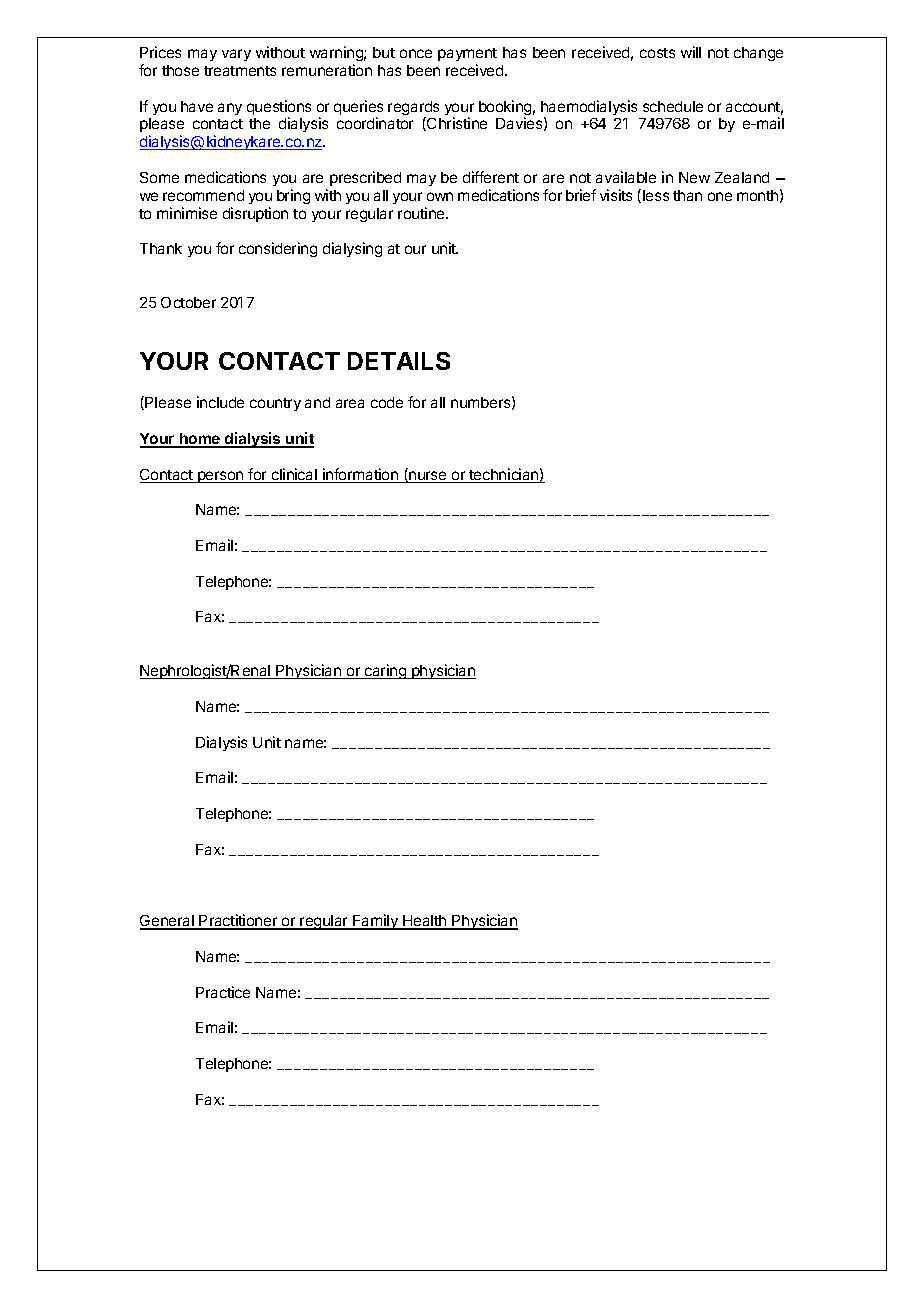 This screenshot has height=1308, width=924. Describe the element at coordinates (385, 671) in the screenshot. I see `caring` at that location.
